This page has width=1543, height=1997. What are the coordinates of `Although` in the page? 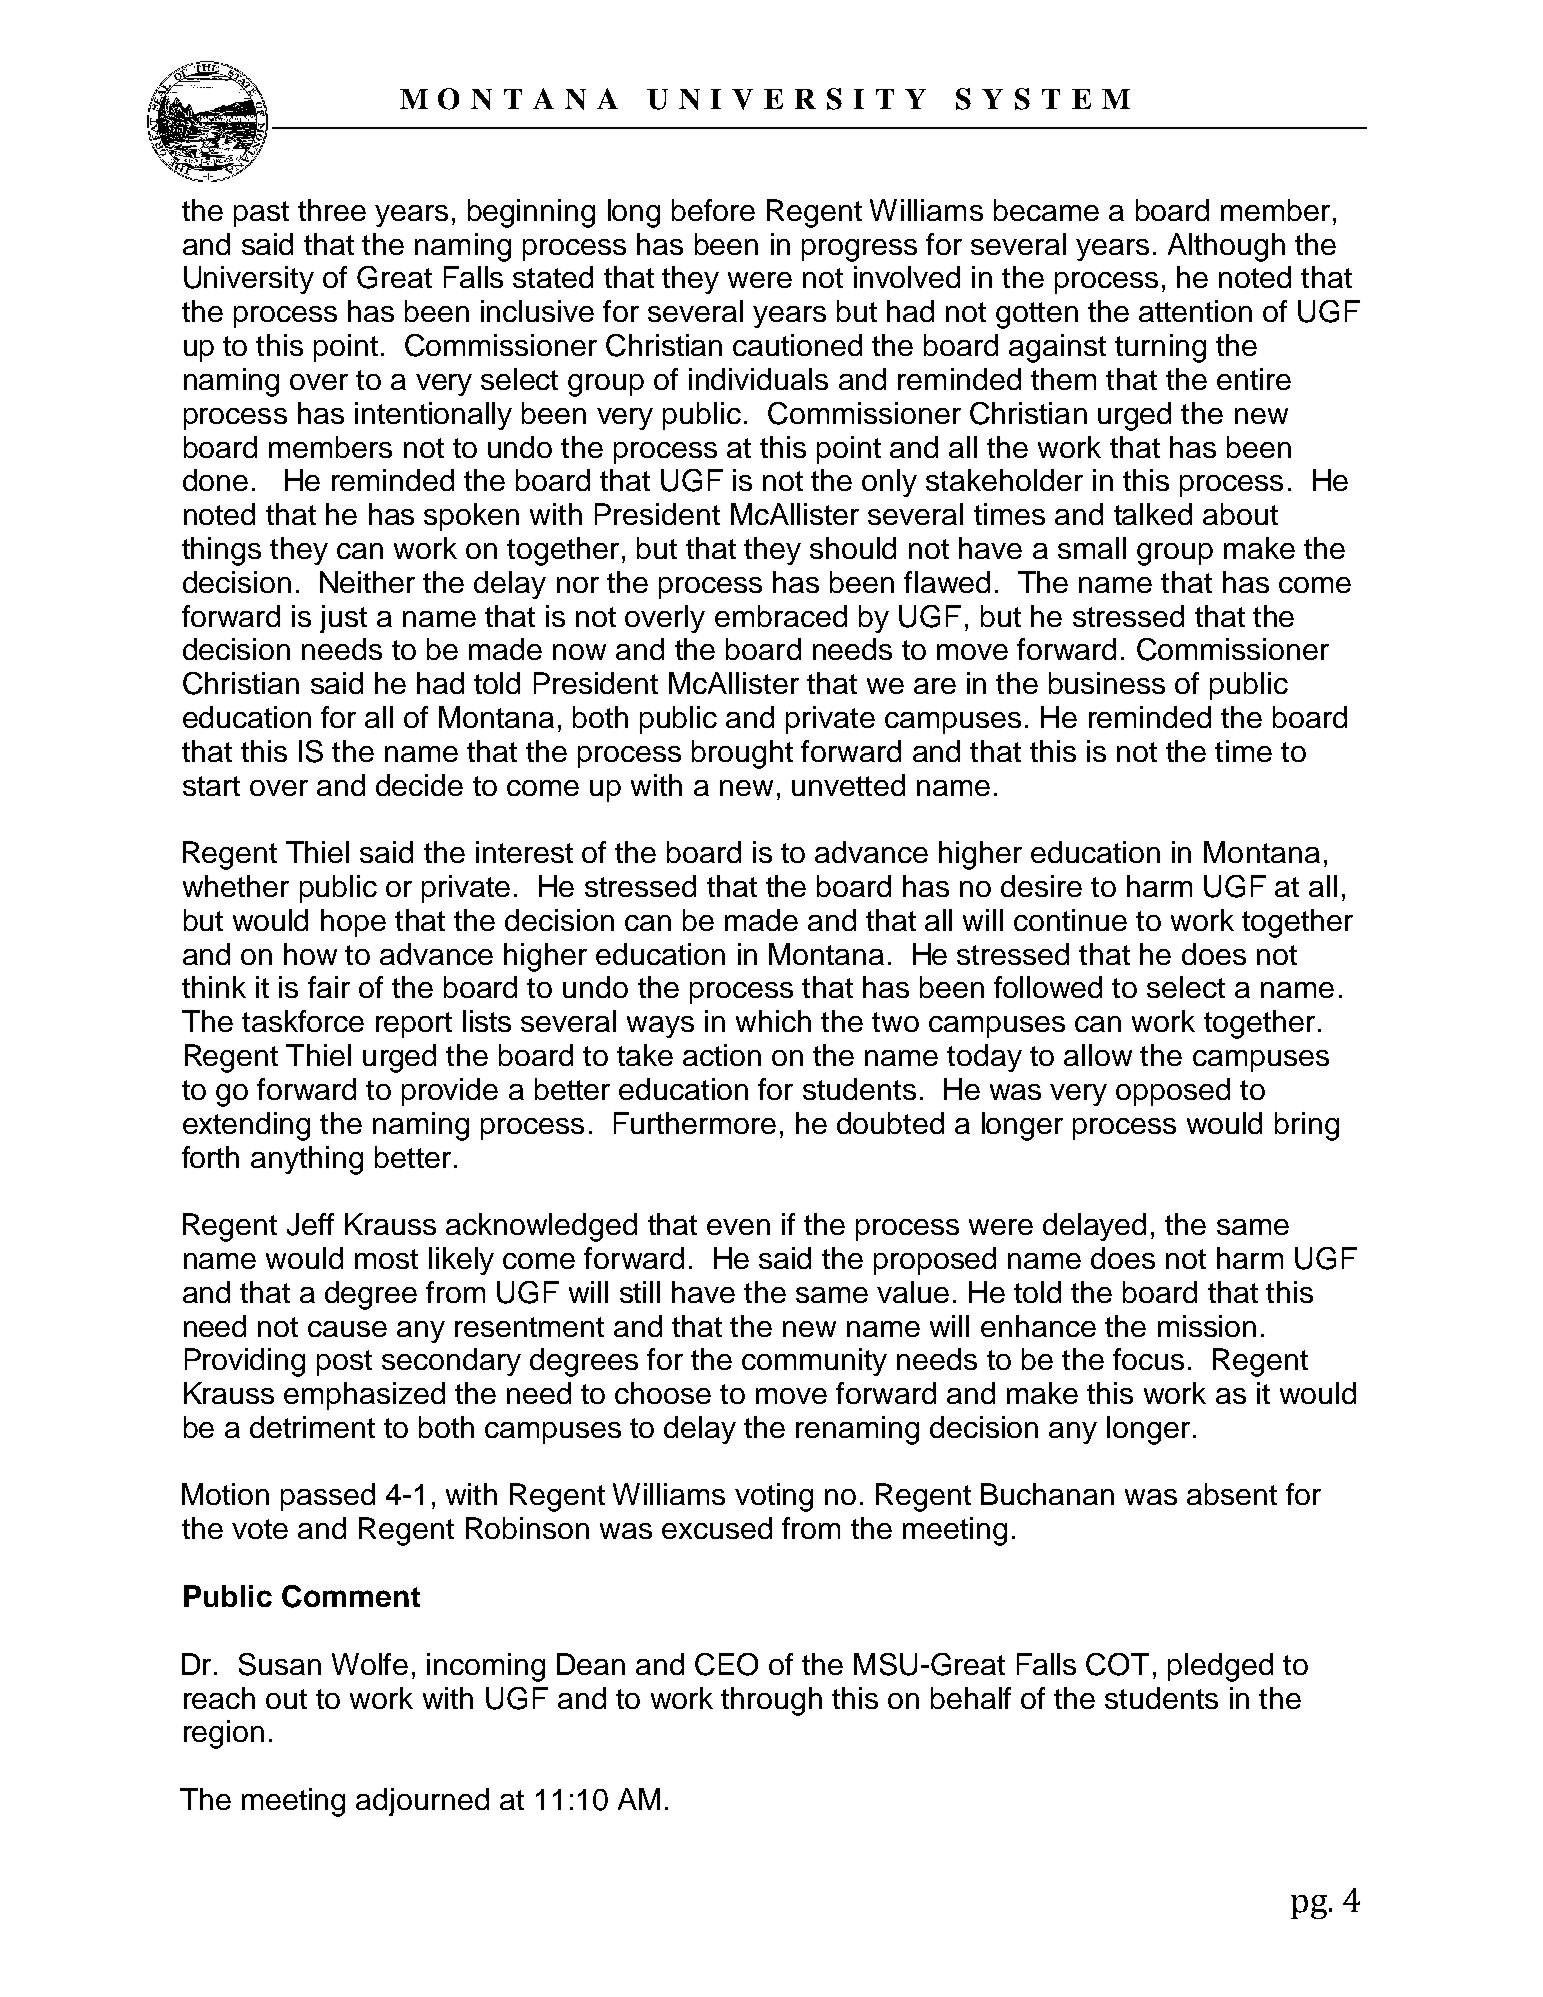 It's located at (1226, 247).
